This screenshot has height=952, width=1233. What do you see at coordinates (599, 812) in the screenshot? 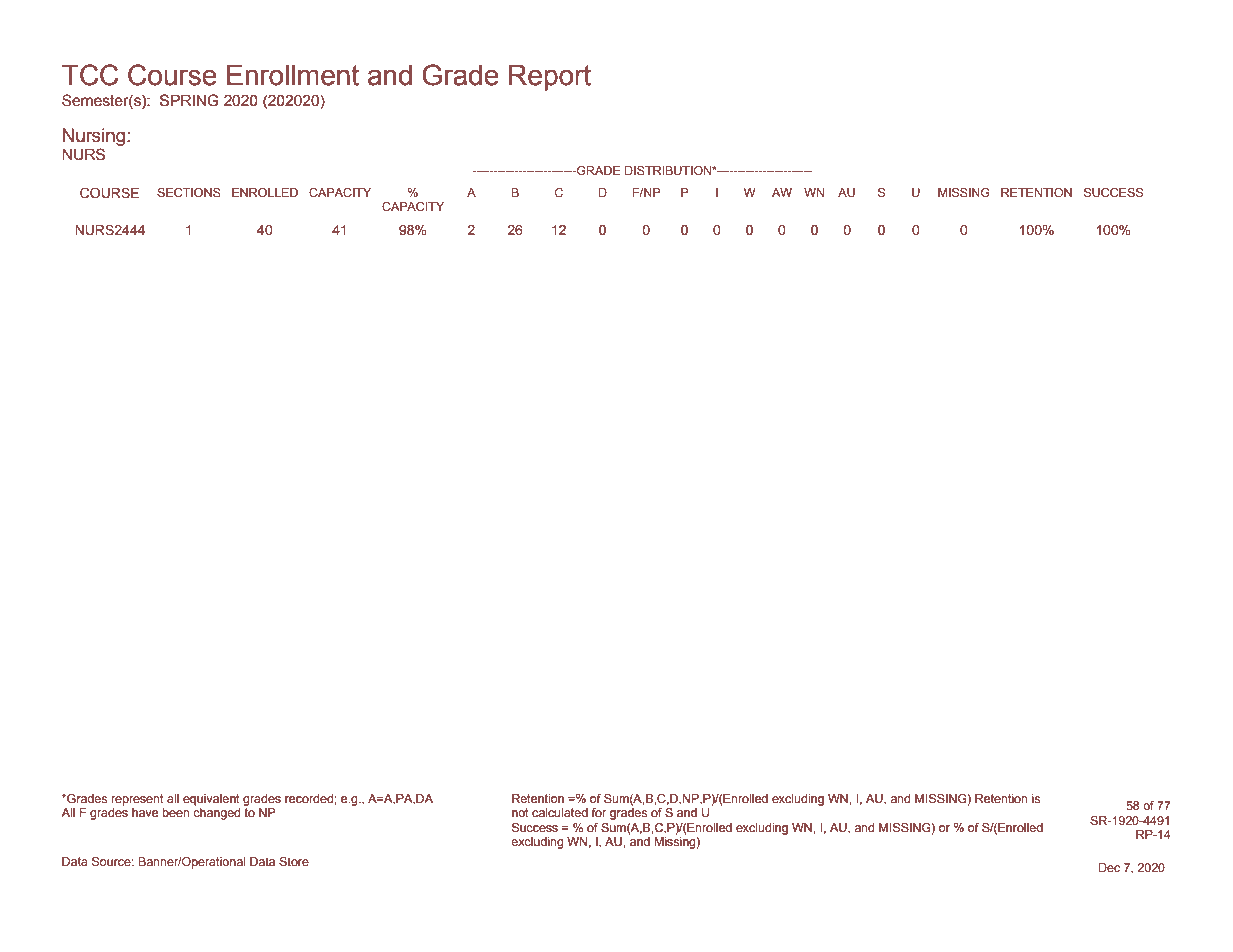
I see `for` at bounding box center [599, 812].
